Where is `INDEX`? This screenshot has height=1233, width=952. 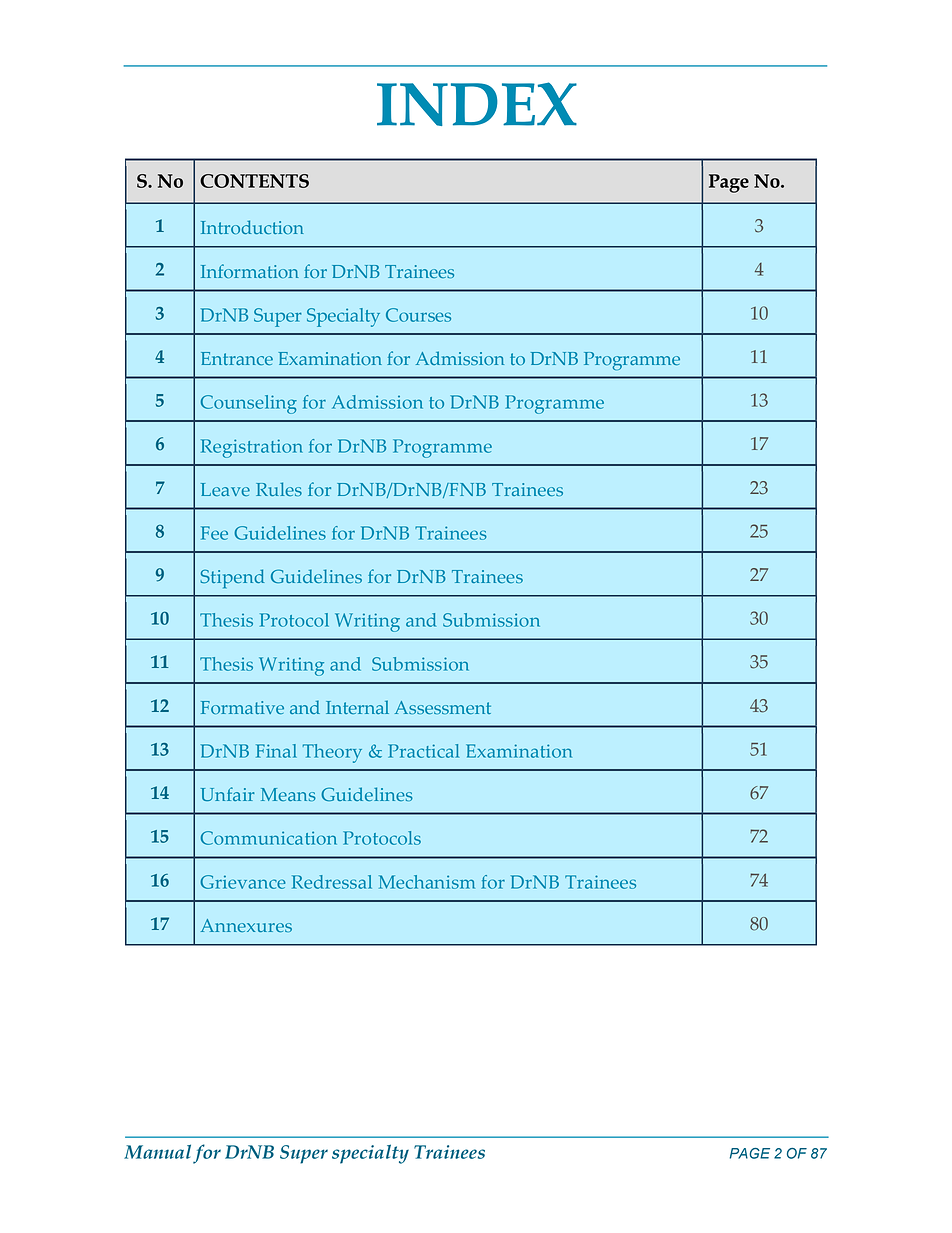 INDEX is located at coordinates (477, 104).
